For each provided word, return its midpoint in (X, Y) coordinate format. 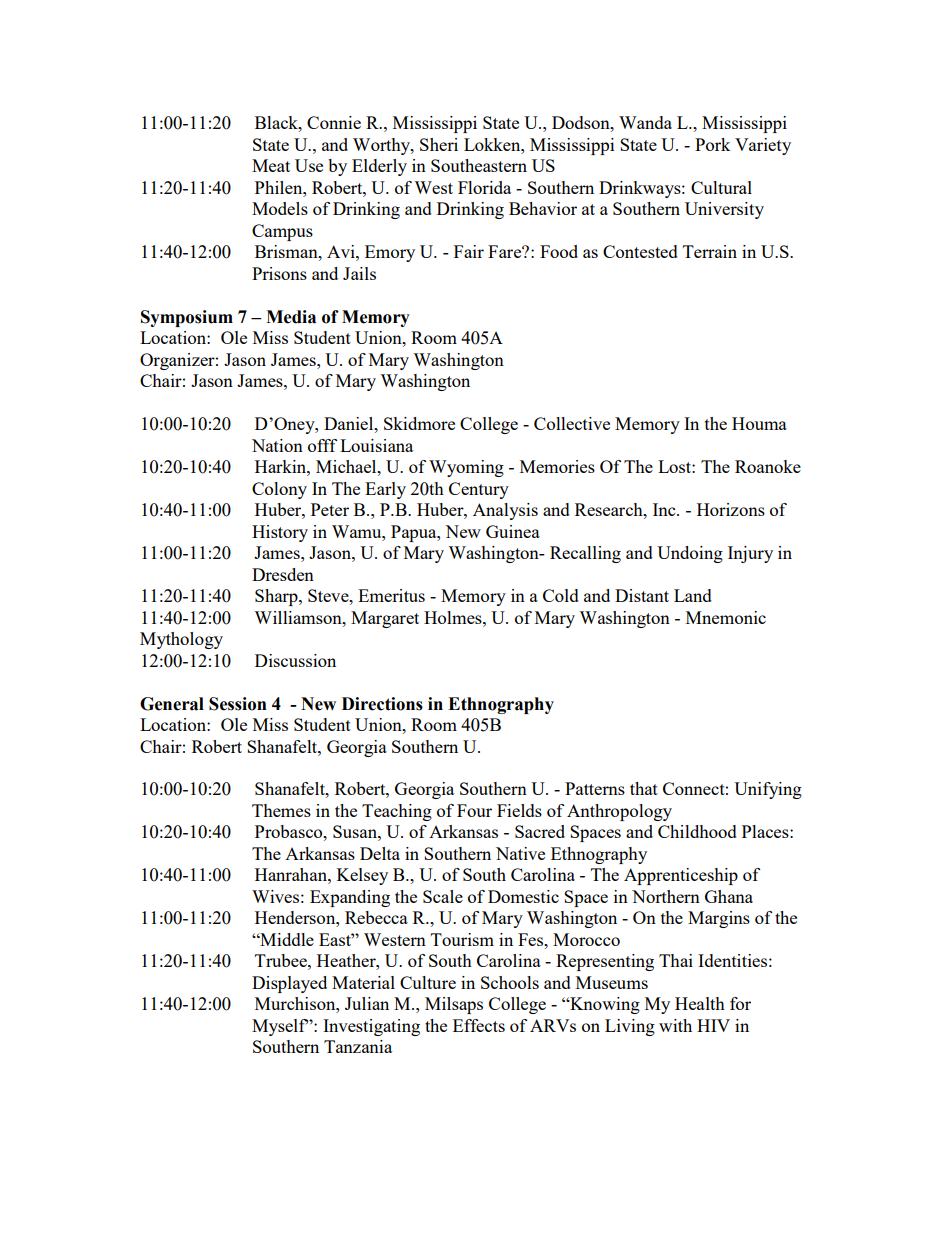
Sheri (439, 144)
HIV (713, 1025)
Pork (713, 144)
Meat (271, 165)
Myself (280, 1027)
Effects (479, 1025)
